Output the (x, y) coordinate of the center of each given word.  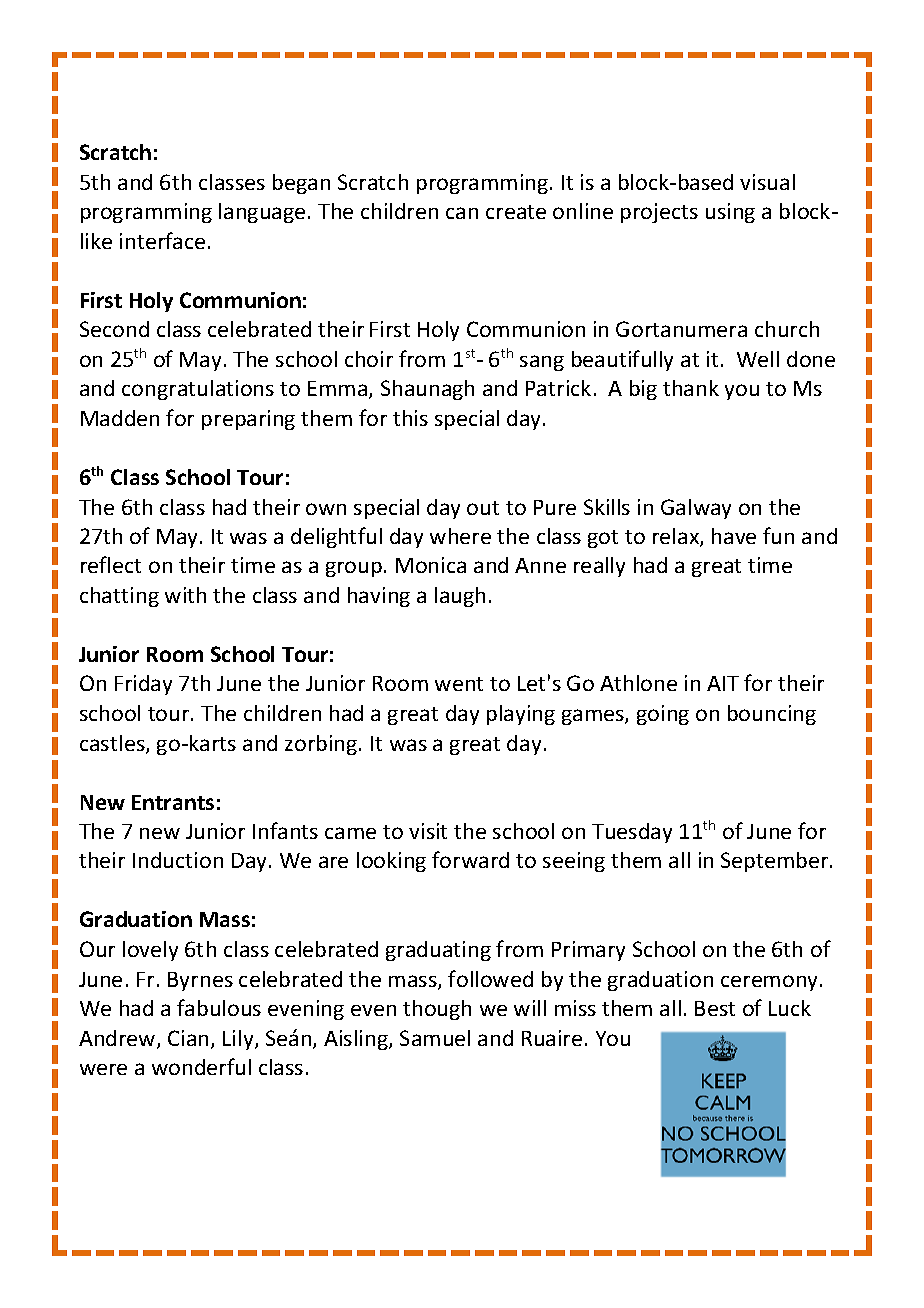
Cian (188, 1038)
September (776, 862)
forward (470, 859)
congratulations (198, 390)
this (410, 418)
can (462, 213)
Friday (143, 685)
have (734, 536)
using (730, 213)
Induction (178, 860)
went (459, 684)
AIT (723, 683)
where (460, 536)
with (185, 595)
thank (691, 388)
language (262, 213)
